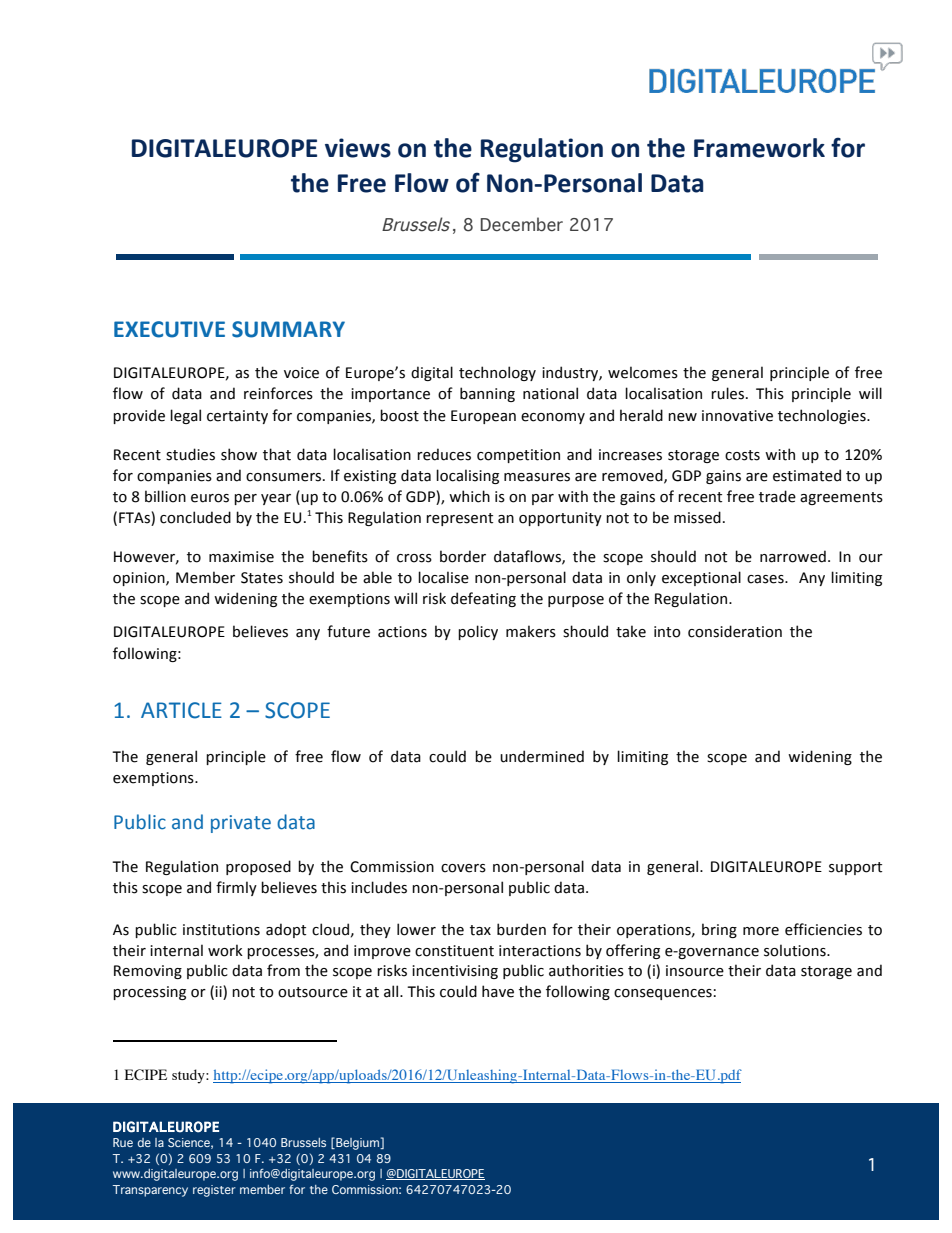 The width and height of the screenshot is (952, 1233). What do you see at coordinates (761, 931) in the screenshot?
I see `more` at bounding box center [761, 931].
